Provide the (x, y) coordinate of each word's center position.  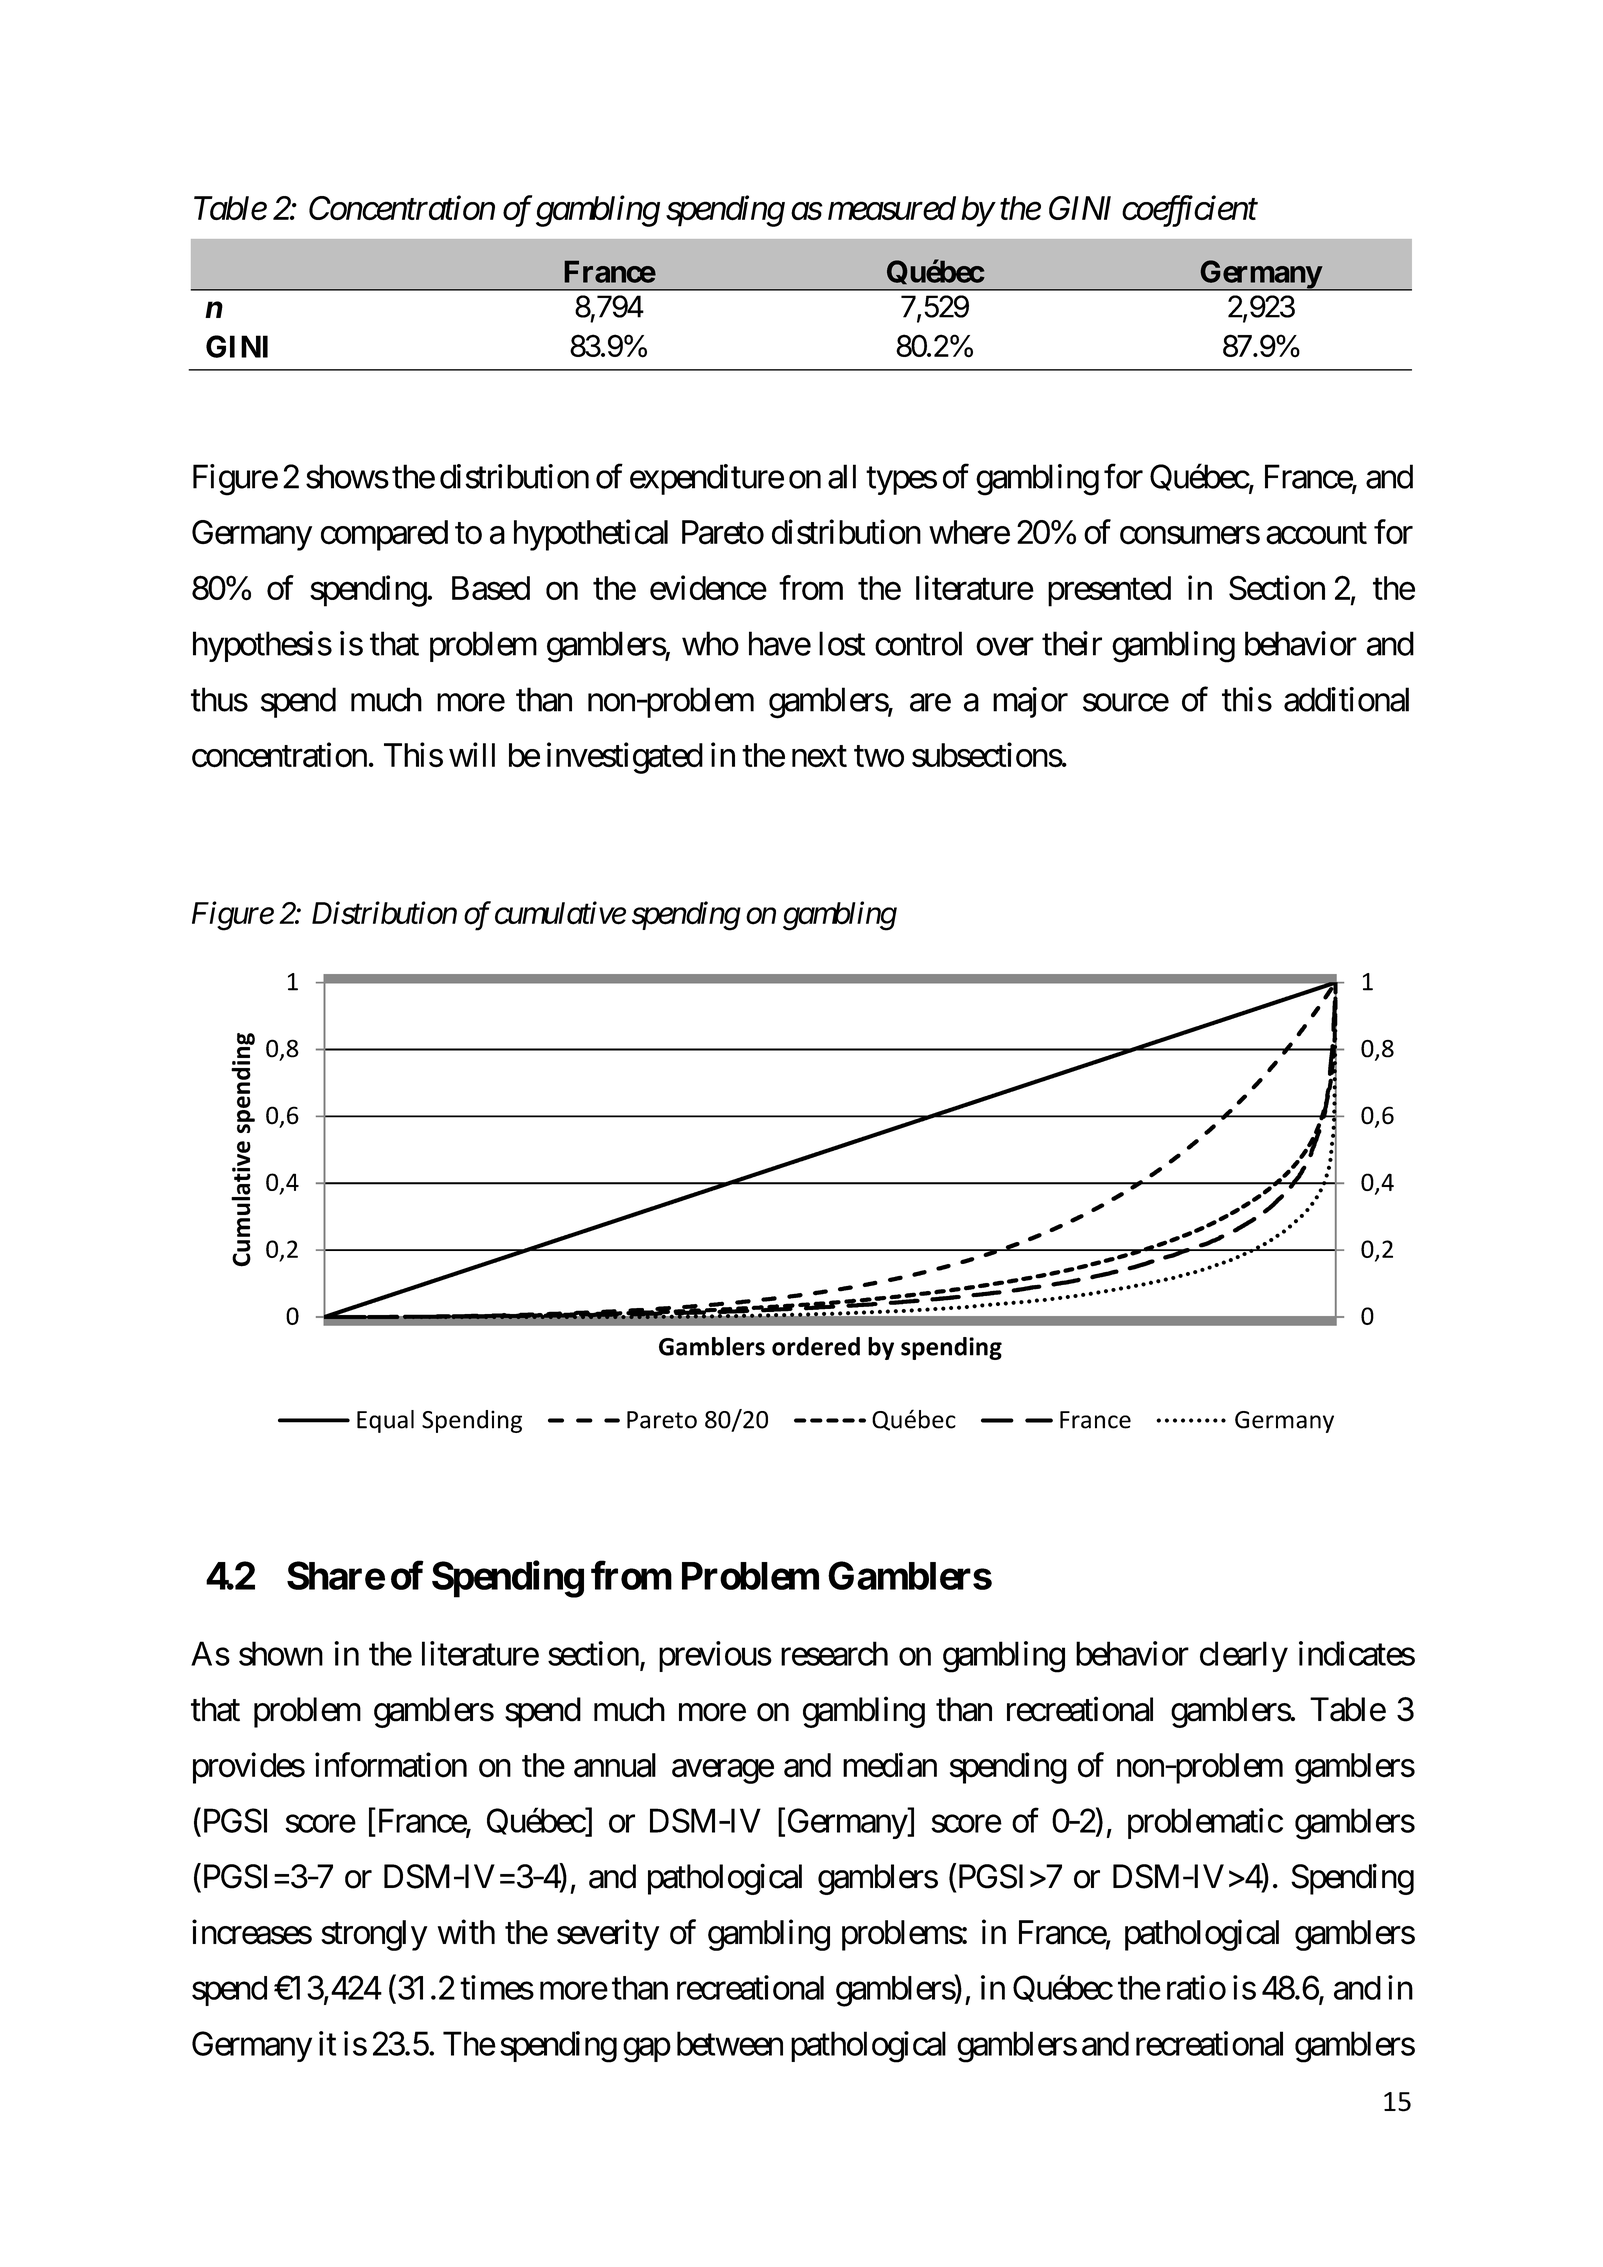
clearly (1244, 1656)
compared (384, 535)
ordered (816, 1346)
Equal (385, 1421)
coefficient (1190, 211)
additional (1346, 699)
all (842, 476)
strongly (374, 1935)
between (730, 2043)
